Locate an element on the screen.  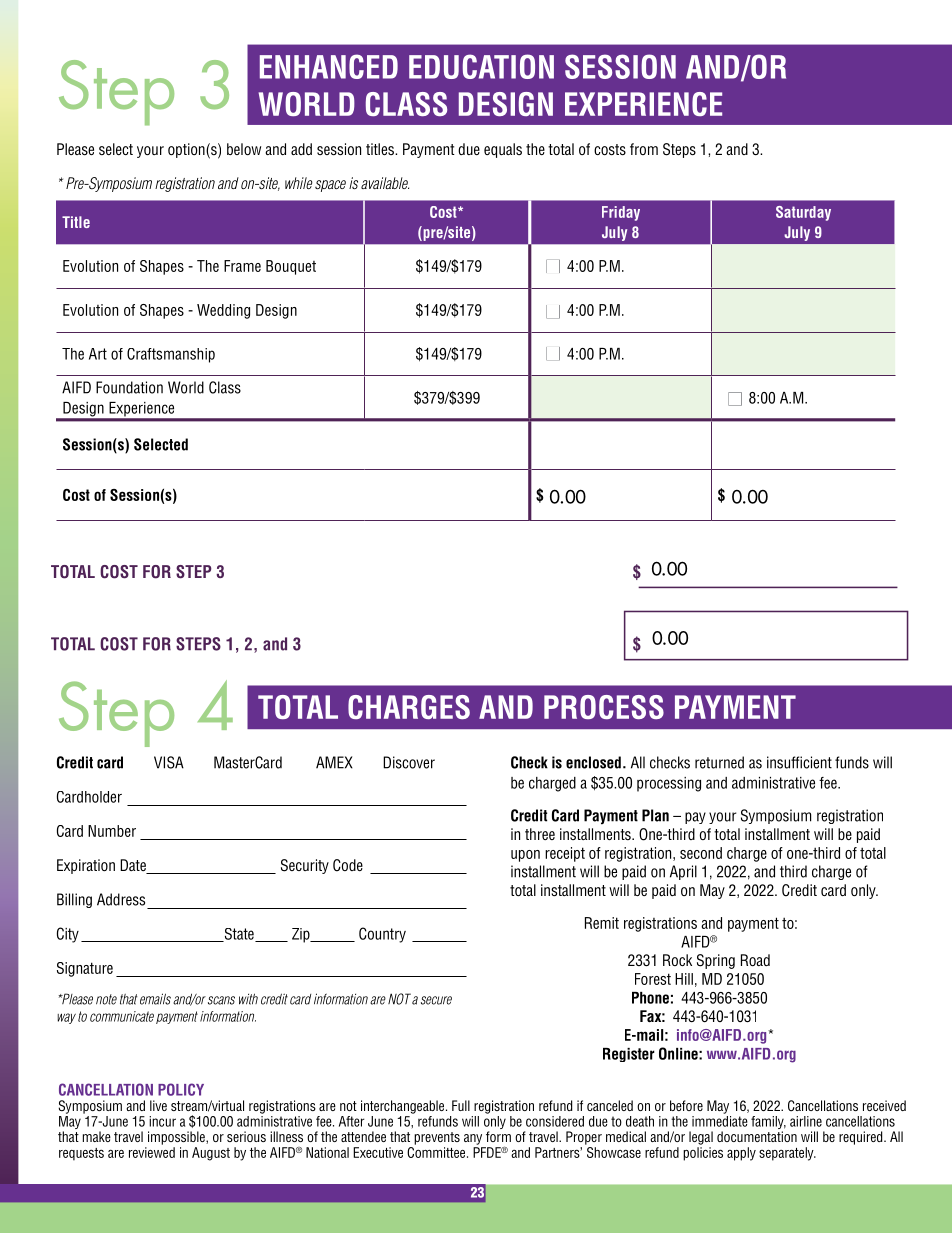
VISA is located at coordinates (169, 762).
